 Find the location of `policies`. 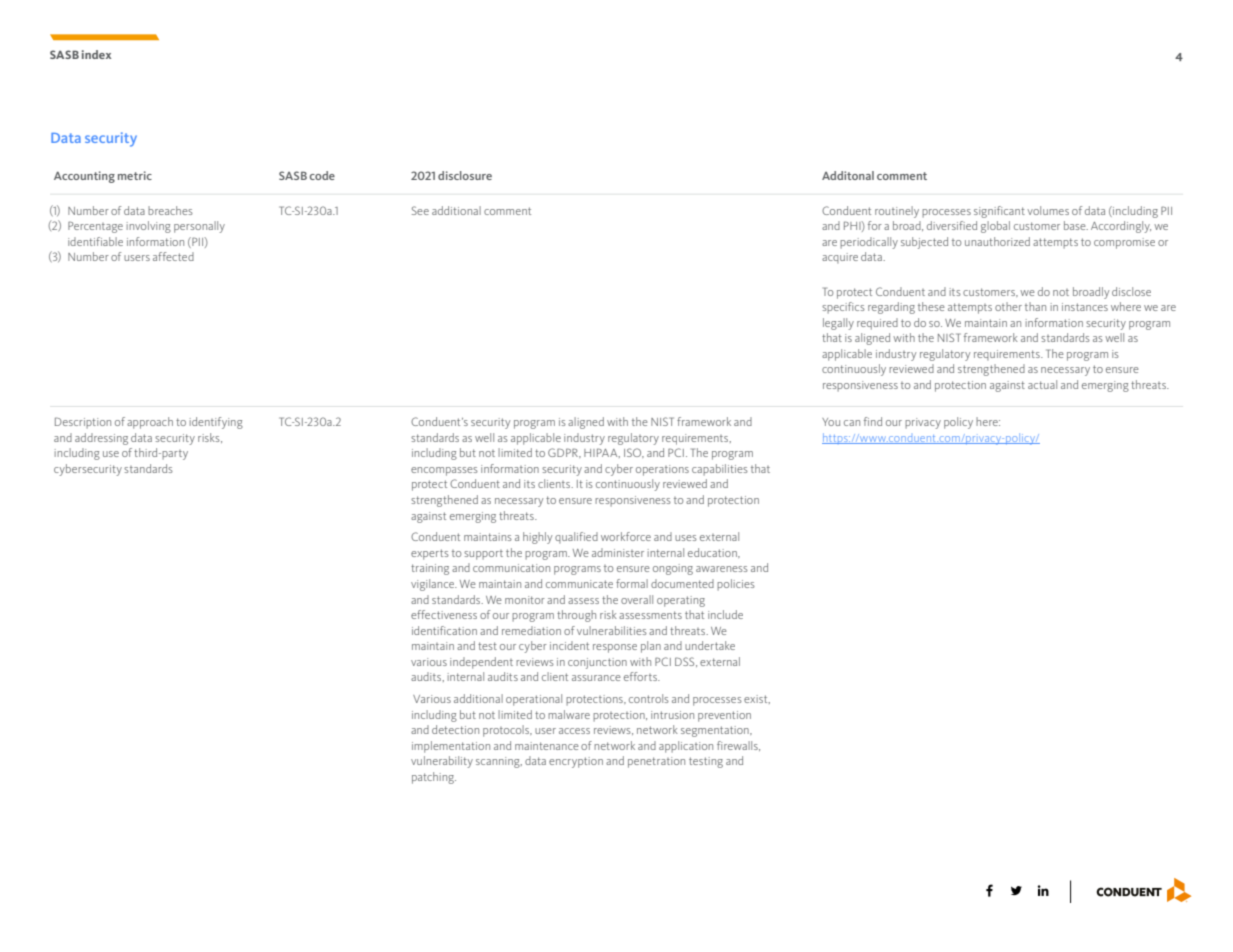

policies is located at coordinates (736, 585).
